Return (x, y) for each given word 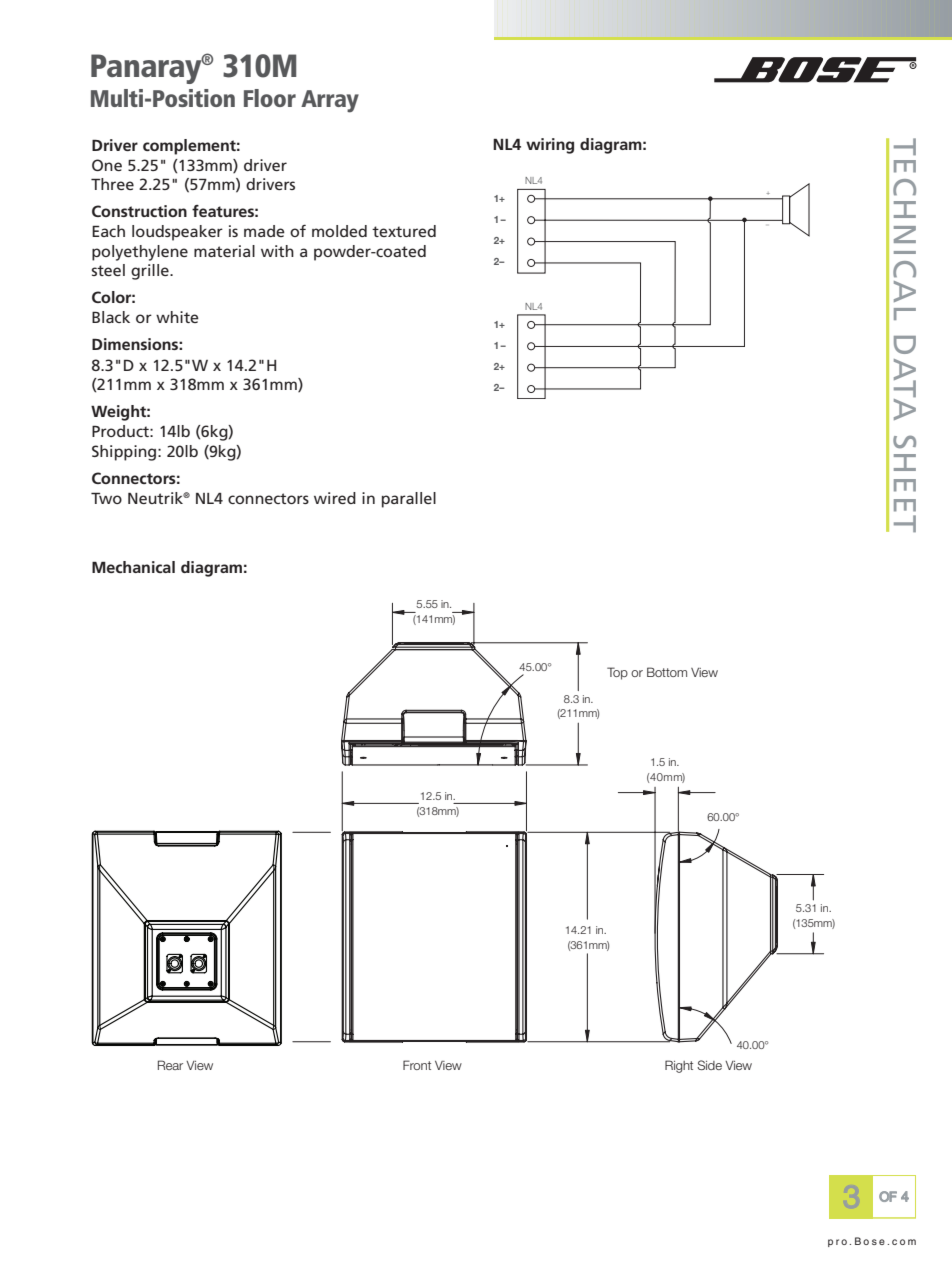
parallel (409, 500)
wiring (550, 146)
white (177, 317)
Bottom (667, 672)
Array (330, 101)
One (107, 165)
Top (617, 673)
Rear (170, 1065)
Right (679, 1066)
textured (404, 231)
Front (417, 1065)
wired (335, 498)
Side (709, 1065)
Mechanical (133, 567)
